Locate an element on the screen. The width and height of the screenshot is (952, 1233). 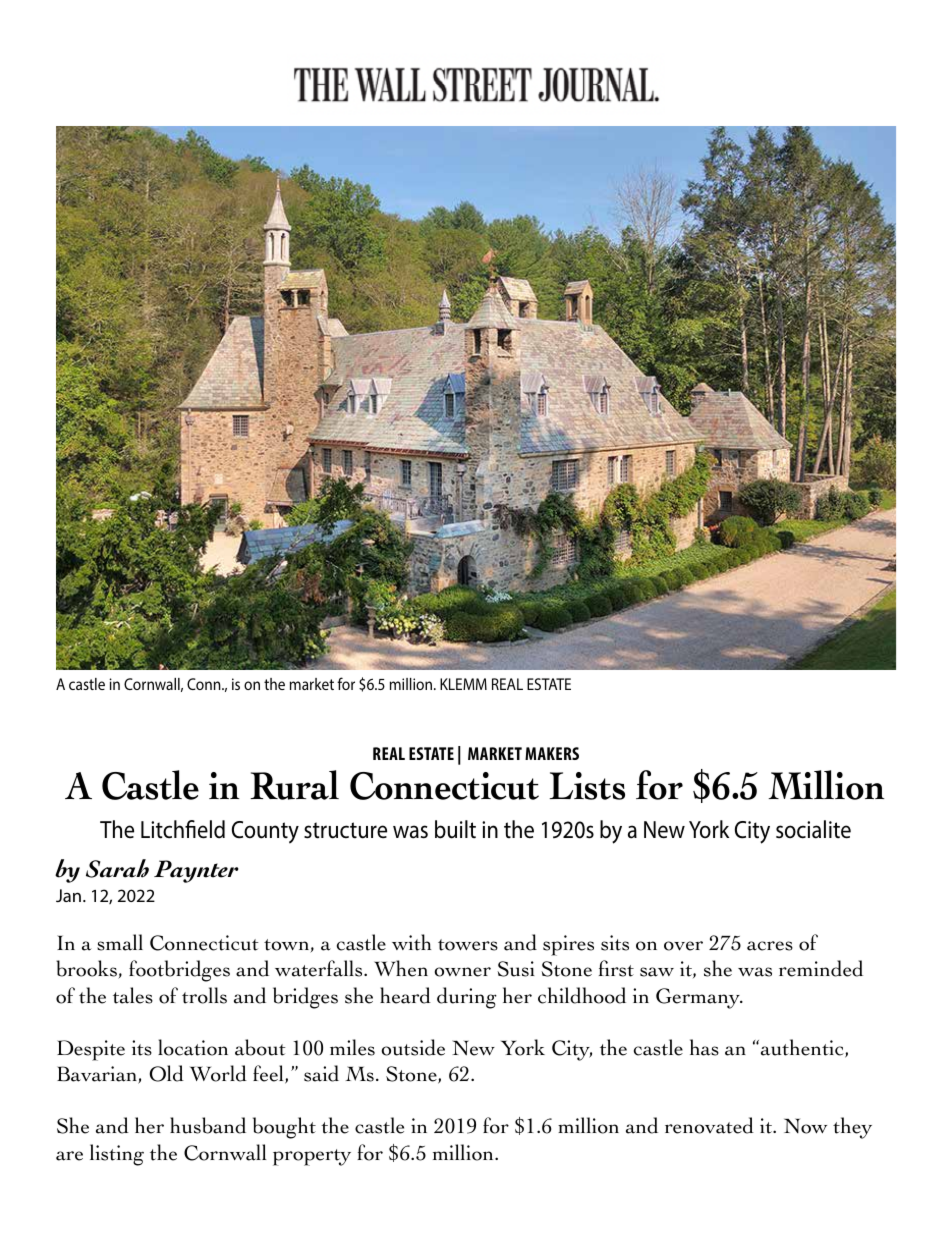
property is located at coordinates (312, 1157).
